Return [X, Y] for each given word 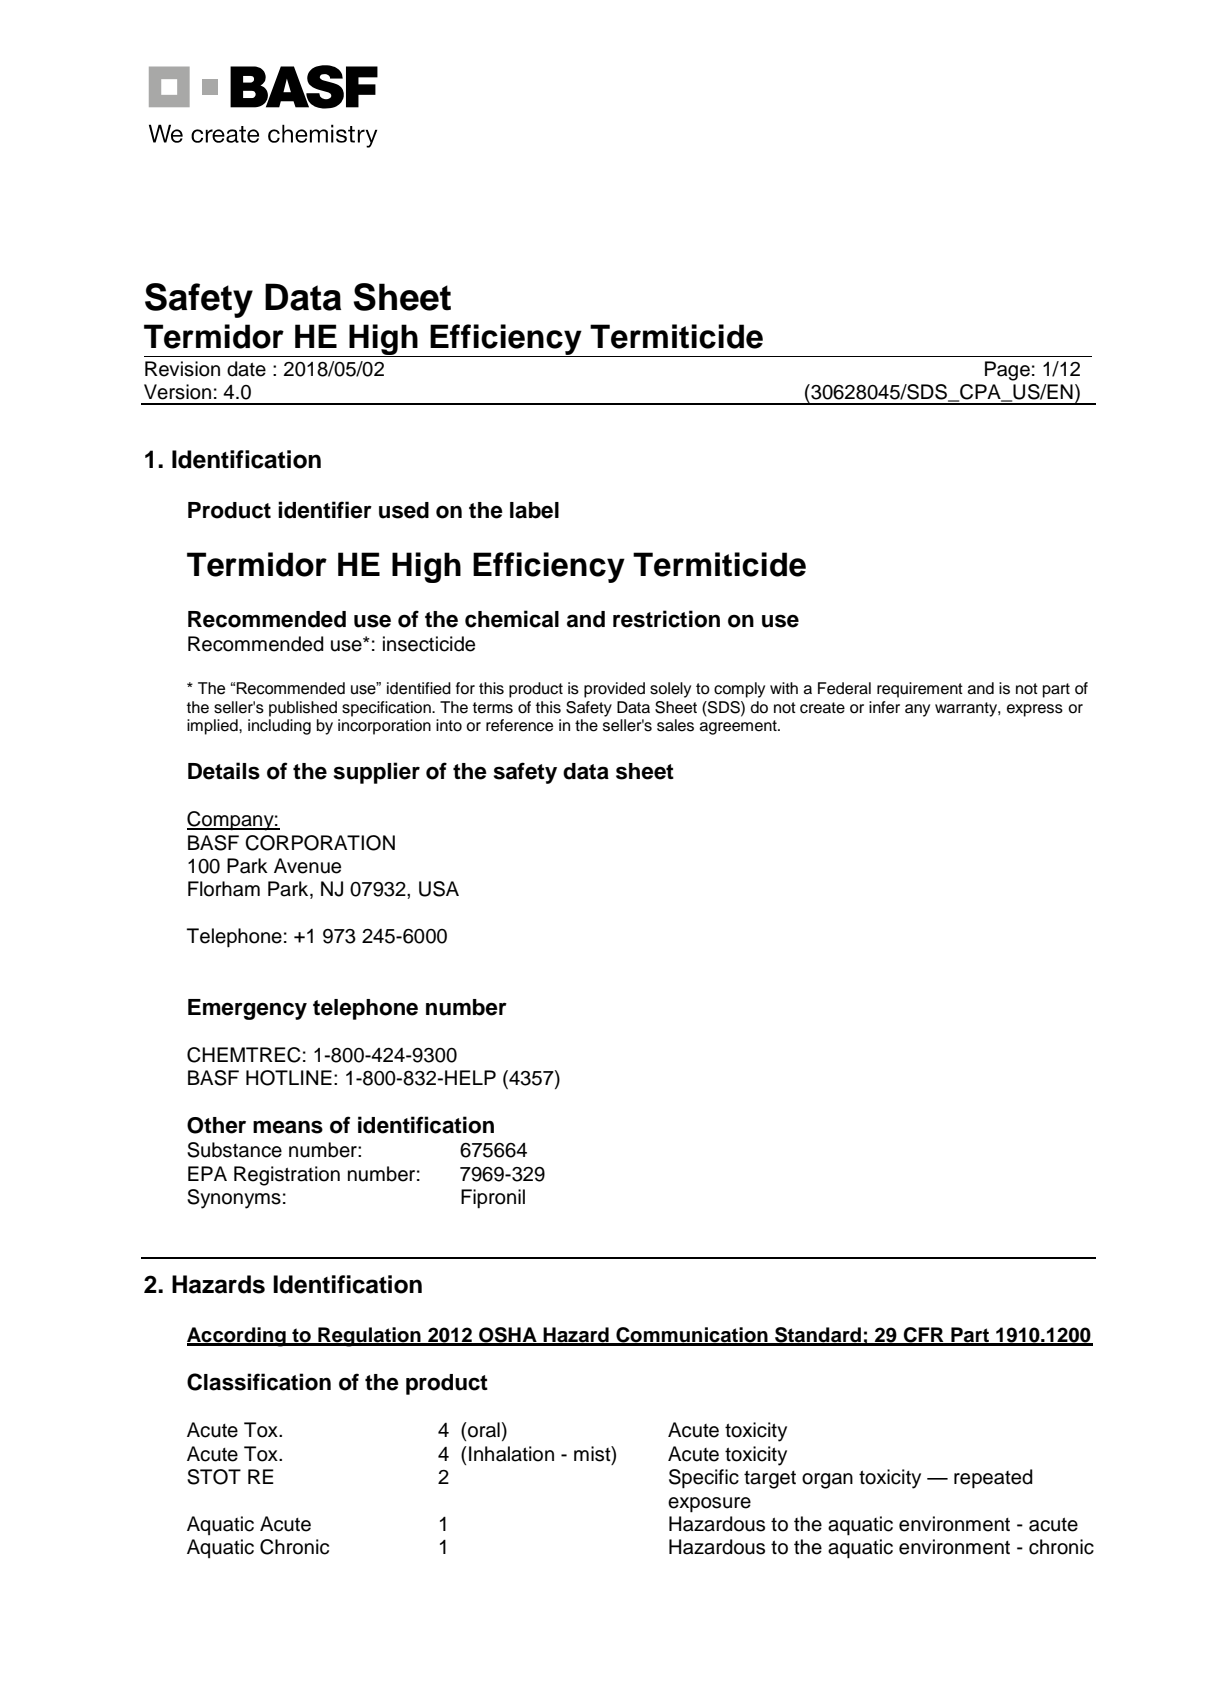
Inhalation [511, 1454]
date [246, 369]
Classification [259, 1382]
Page [1007, 371]
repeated [993, 1479]
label [534, 510]
